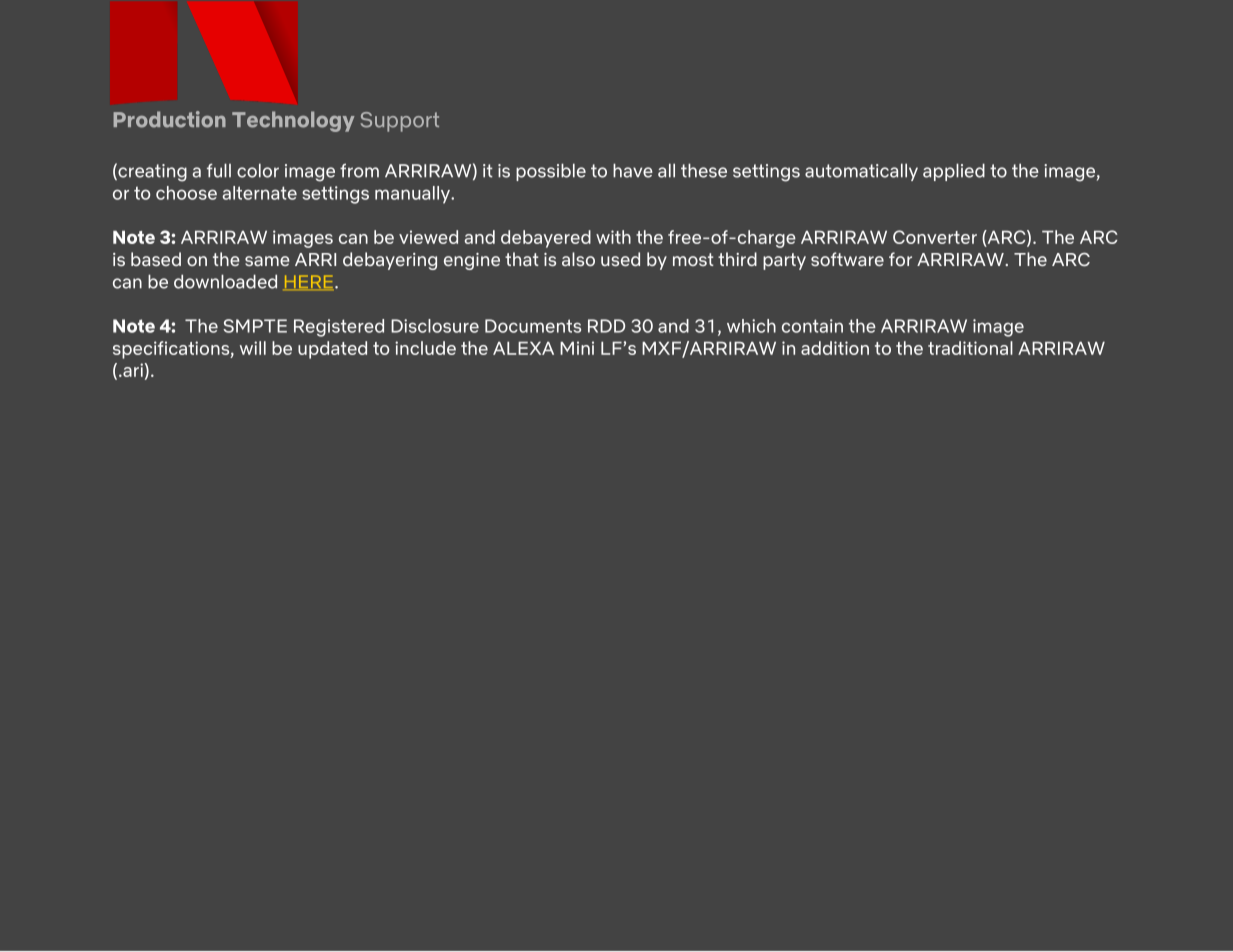 This image has width=1233, height=952. Describe the element at coordinates (523, 348) in the image. I see `ALEXA` at that location.
